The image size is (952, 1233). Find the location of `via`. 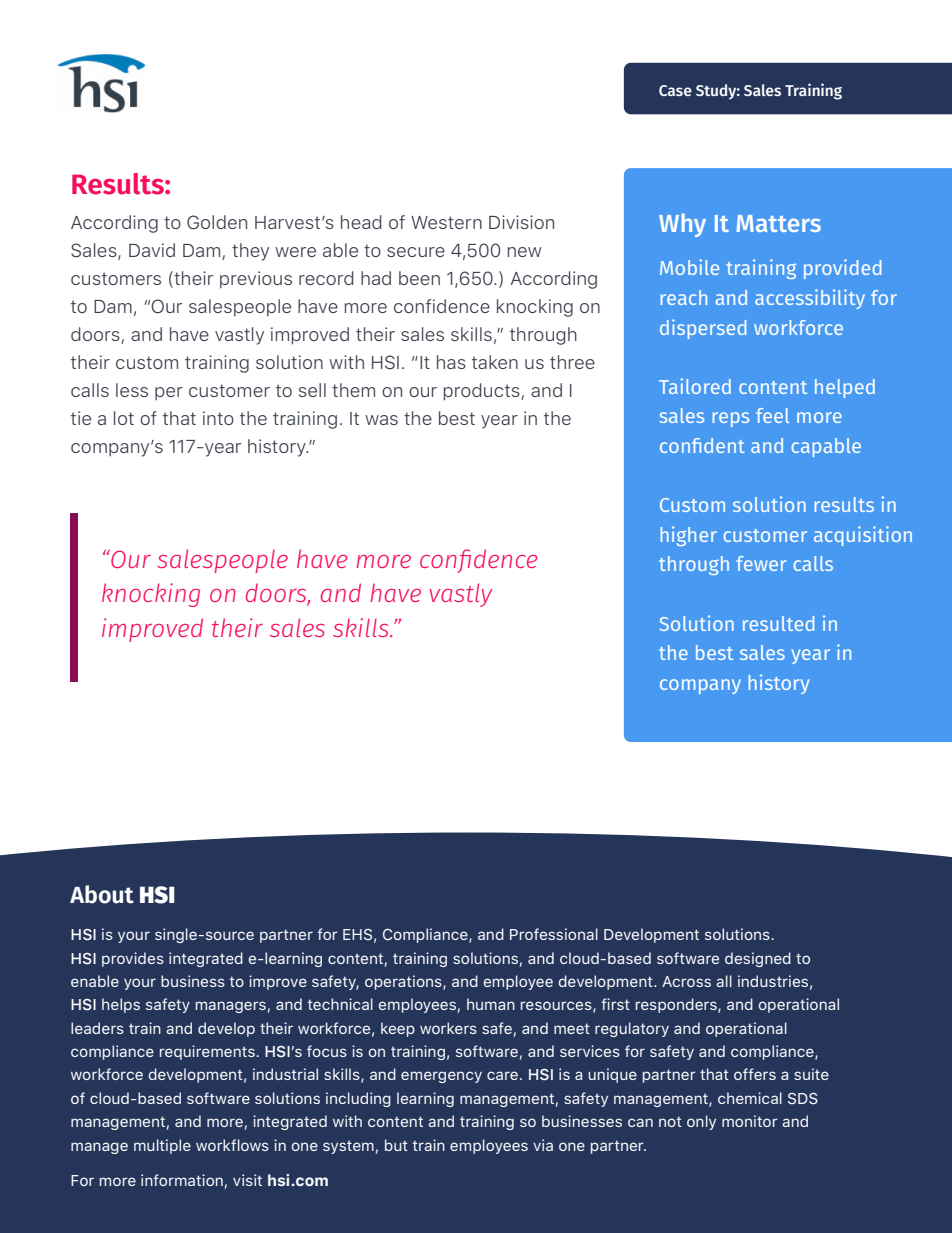

via is located at coordinates (543, 1145).
